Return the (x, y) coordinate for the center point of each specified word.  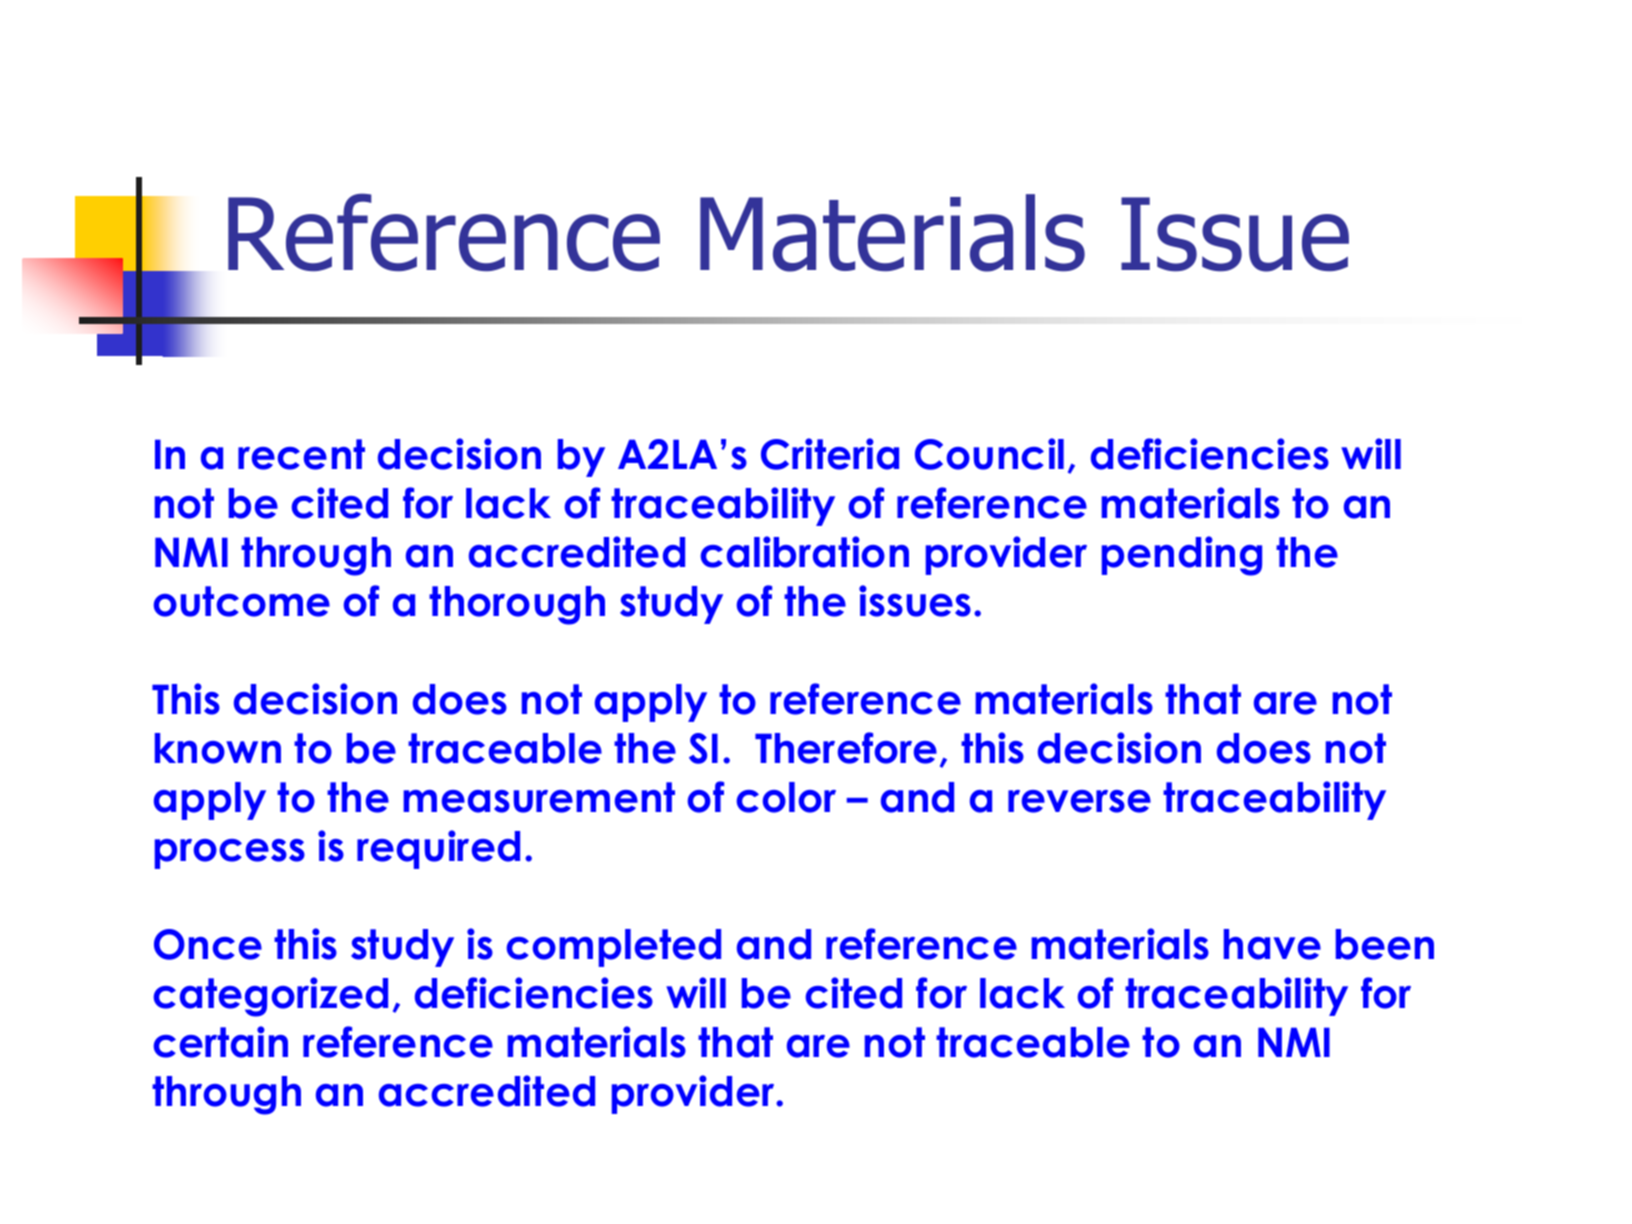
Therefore (846, 748)
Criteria (830, 454)
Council (989, 454)
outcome (242, 601)
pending (1182, 556)
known (218, 748)
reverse (1079, 801)
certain (220, 1042)
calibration (804, 552)
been (1385, 944)
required (438, 849)
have (1272, 944)
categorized (270, 997)
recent (301, 454)
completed (613, 948)
